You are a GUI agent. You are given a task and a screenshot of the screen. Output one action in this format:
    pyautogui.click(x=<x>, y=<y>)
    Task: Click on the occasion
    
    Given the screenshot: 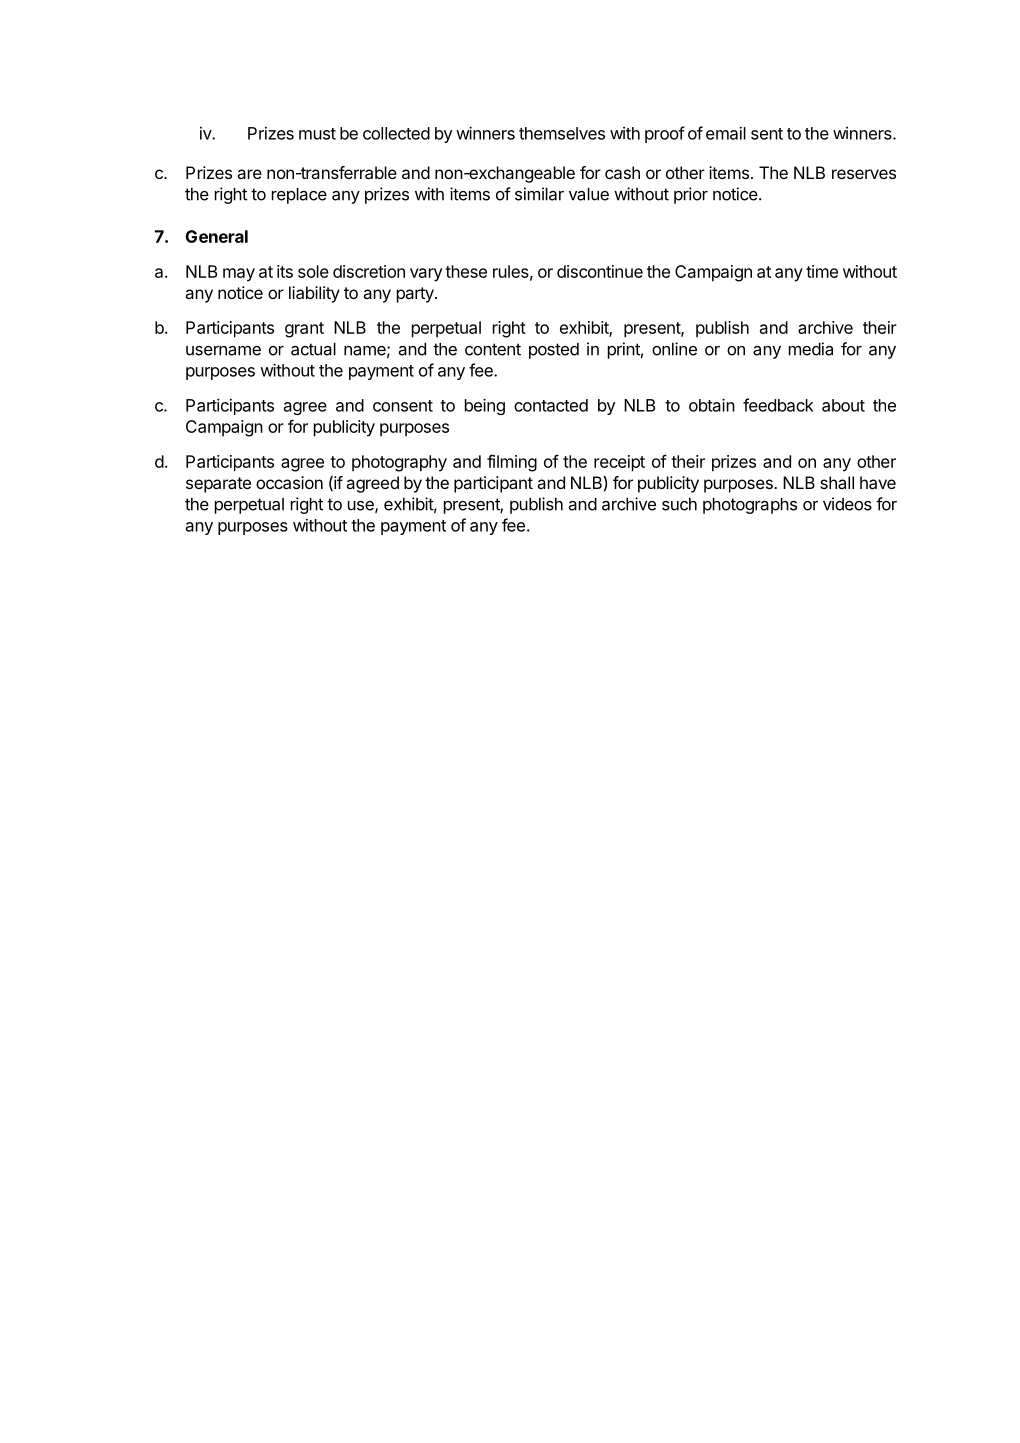 What is the action you would take?
    pyautogui.click(x=289, y=482)
